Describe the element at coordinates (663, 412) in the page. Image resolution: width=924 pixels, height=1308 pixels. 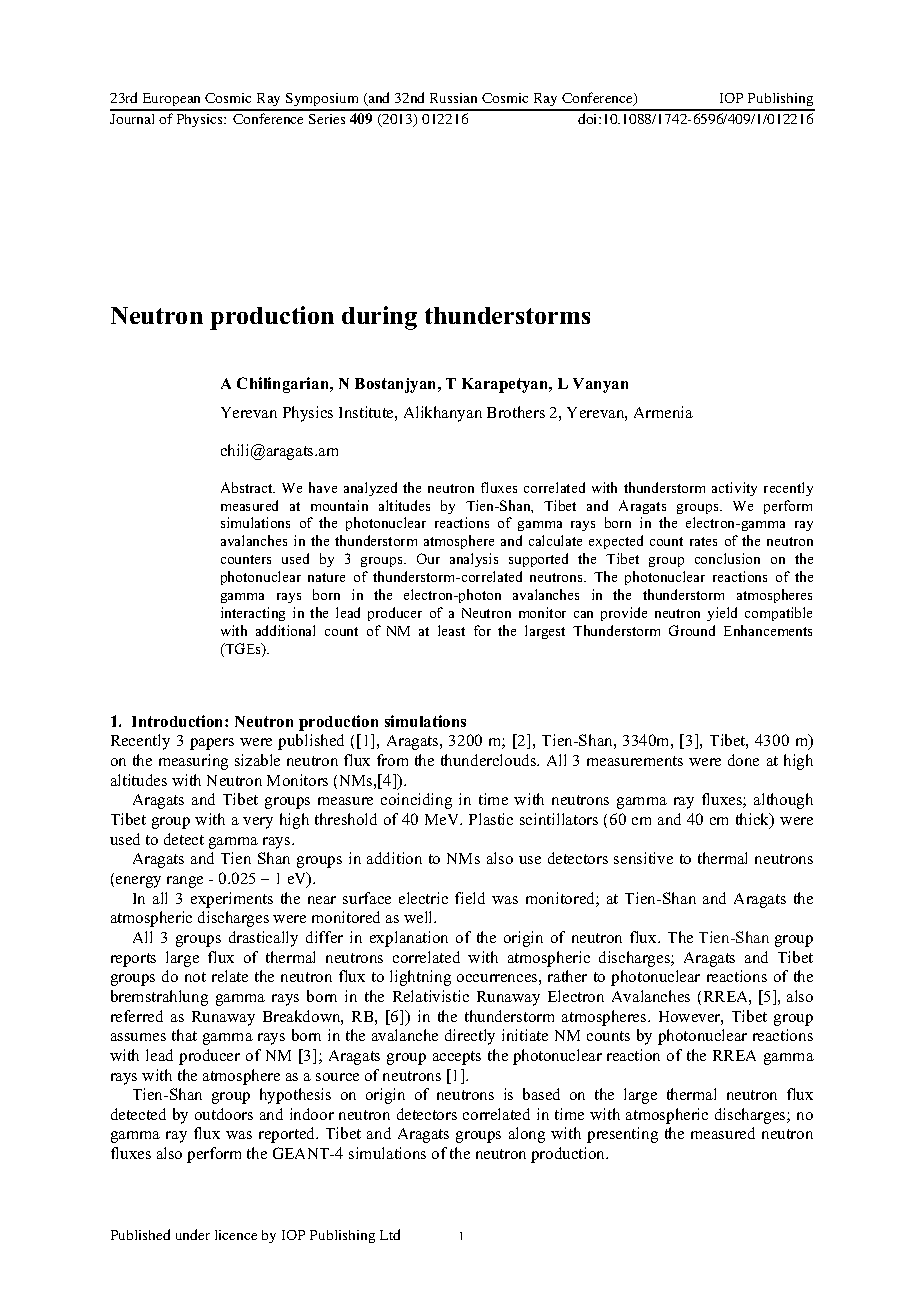
I see `Armenia` at that location.
